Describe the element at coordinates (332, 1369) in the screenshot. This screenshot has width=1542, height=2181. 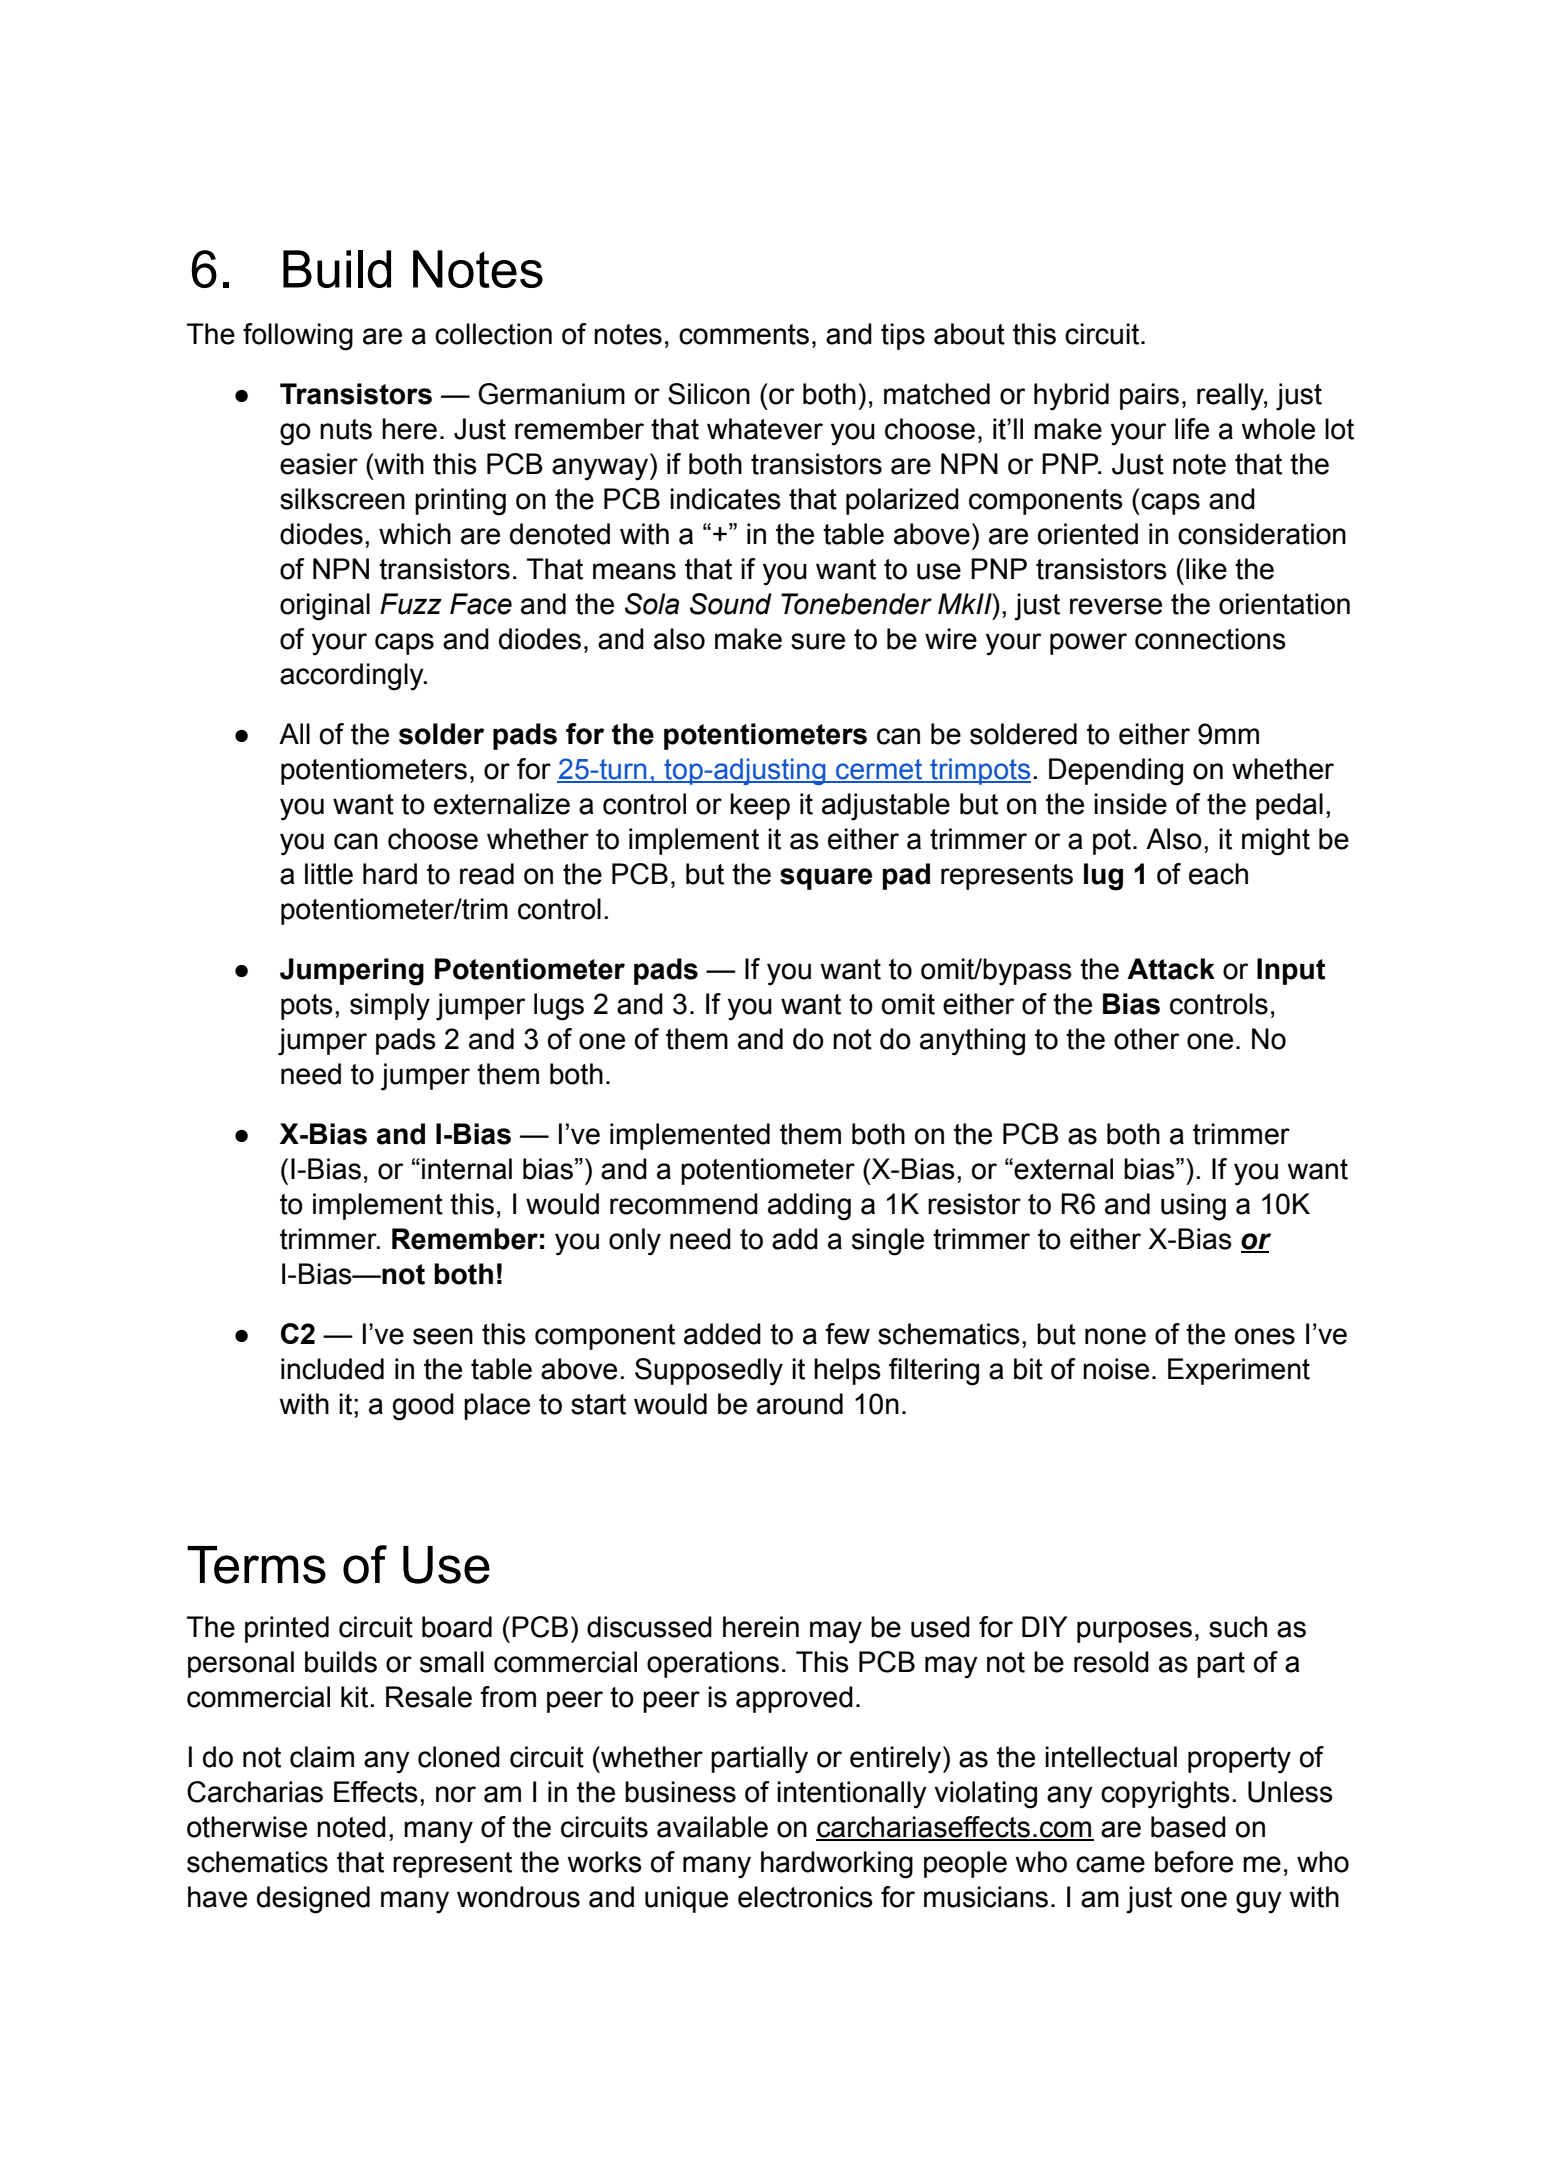
I see `included` at that location.
